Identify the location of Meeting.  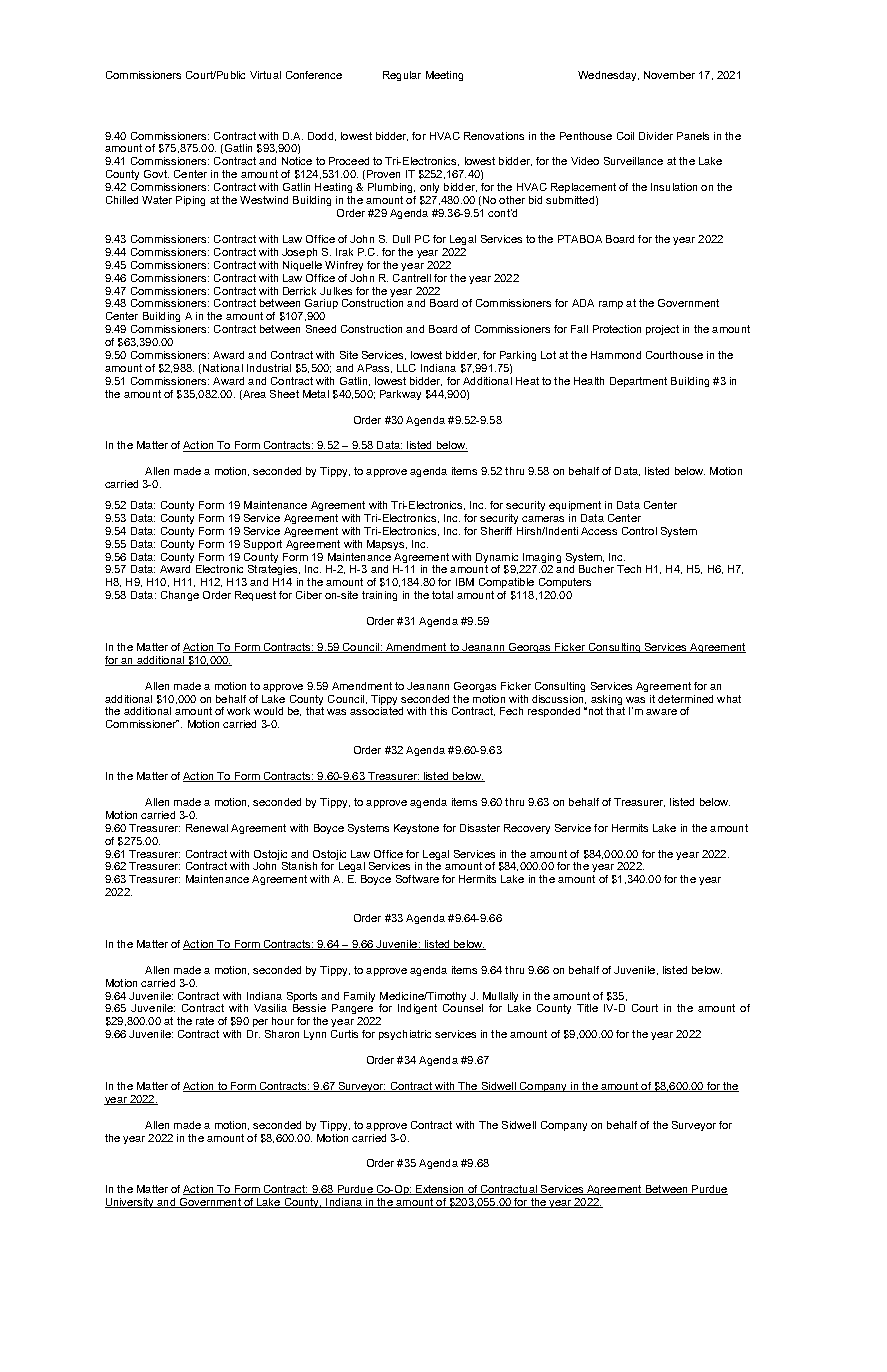
(444, 76).
